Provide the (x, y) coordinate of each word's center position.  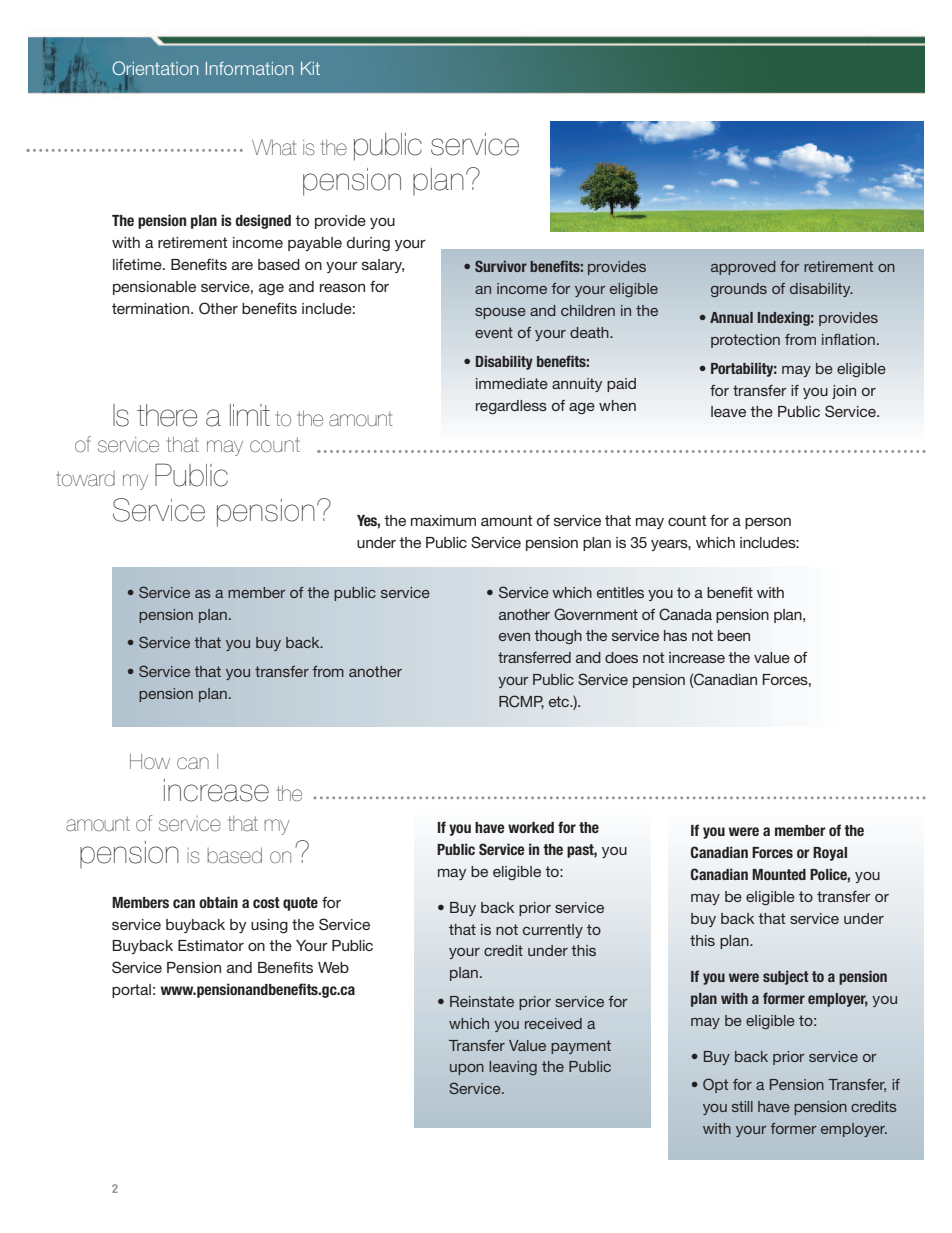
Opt (715, 1085)
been (734, 635)
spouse (500, 313)
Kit (310, 68)
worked (531, 827)
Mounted (779, 874)
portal (131, 991)
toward (85, 479)
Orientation (155, 69)
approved (743, 268)
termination (152, 308)
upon (467, 1069)
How (150, 761)
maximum (443, 520)
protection (745, 341)
